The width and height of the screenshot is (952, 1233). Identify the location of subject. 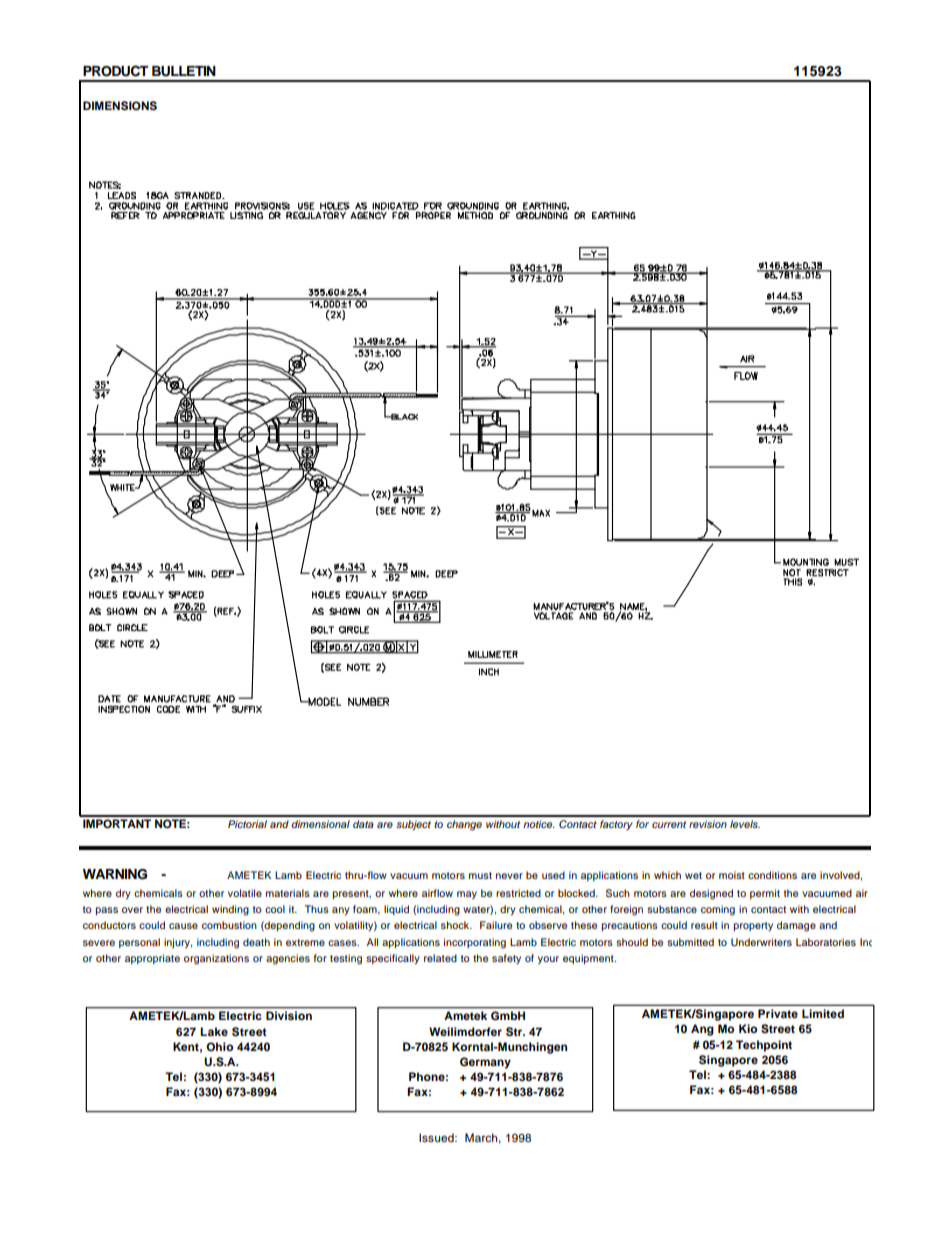
(413, 825).
